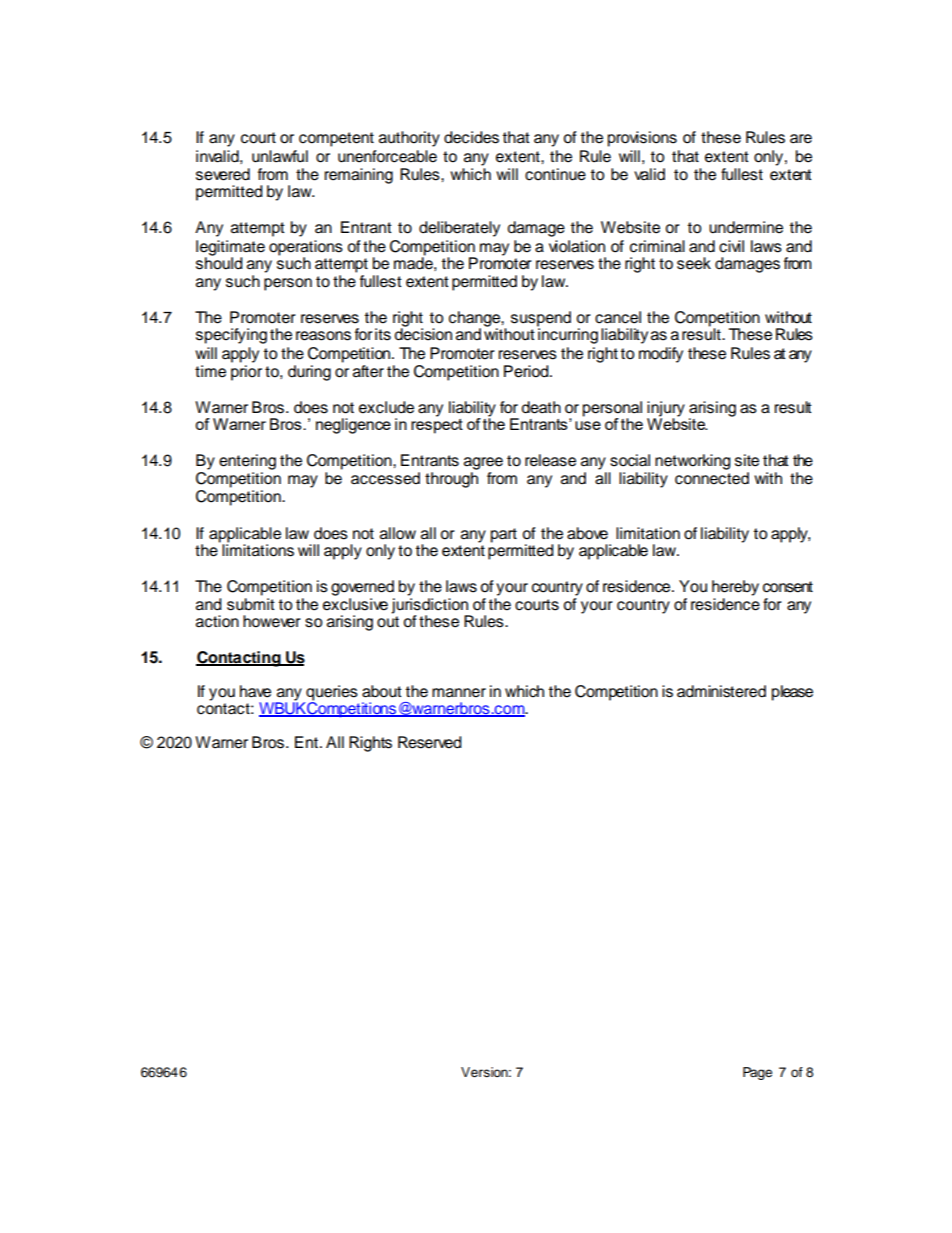  What do you see at coordinates (801, 139) in the page?
I see `are` at bounding box center [801, 139].
